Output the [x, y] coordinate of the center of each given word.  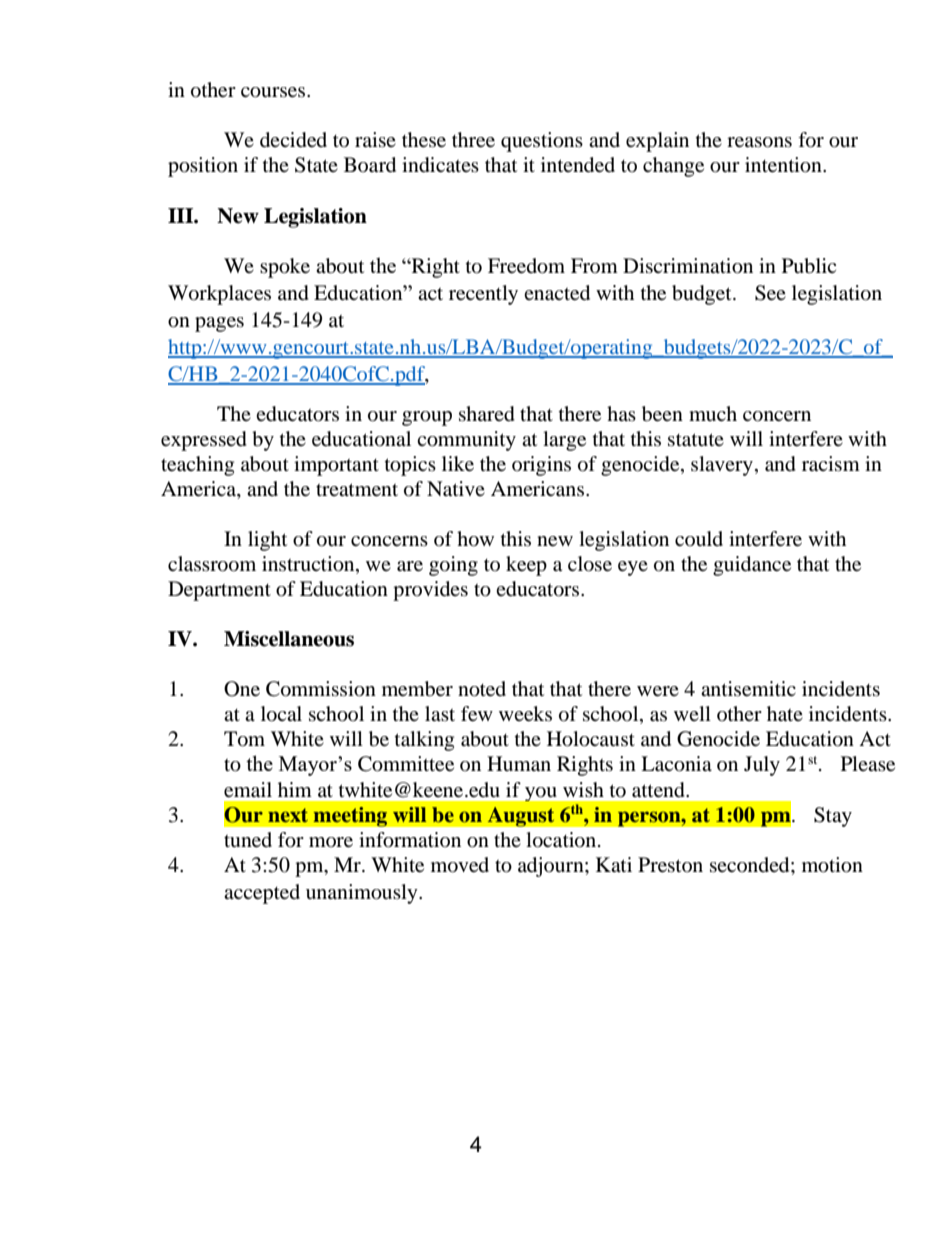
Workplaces [219, 295]
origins [541, 466]
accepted [262, 894]
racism [831, 464]
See [770, 293]
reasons [759, 142]
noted [482, 689]
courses [274, 92]
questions [542, 142]
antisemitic [748, 689]
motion [832, 865]
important [336, 466]
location [562, 840]
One [242, 689]
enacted [557, 293]
